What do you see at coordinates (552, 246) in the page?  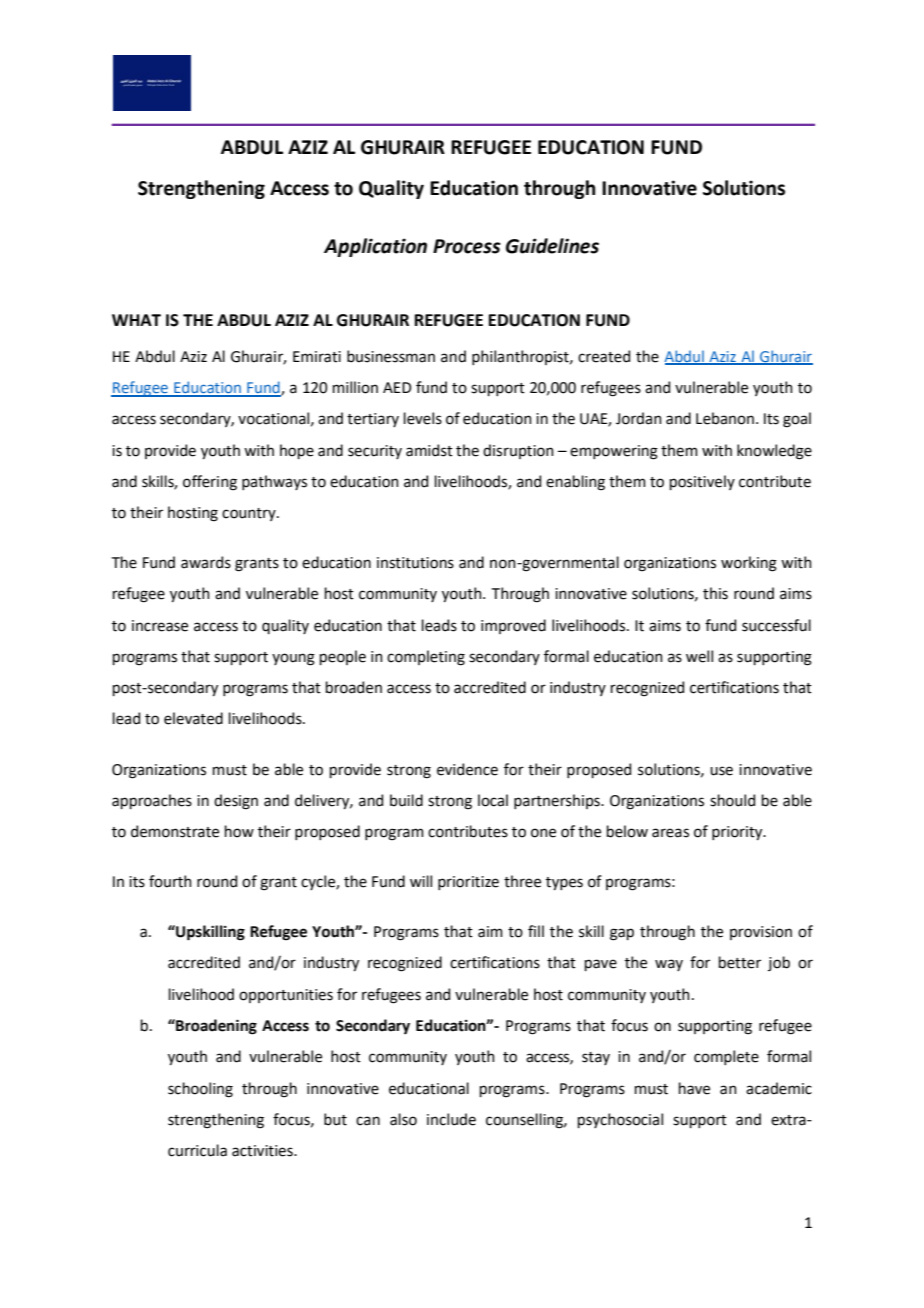 I see `Guidelines` at bounding box center [552, 246].
